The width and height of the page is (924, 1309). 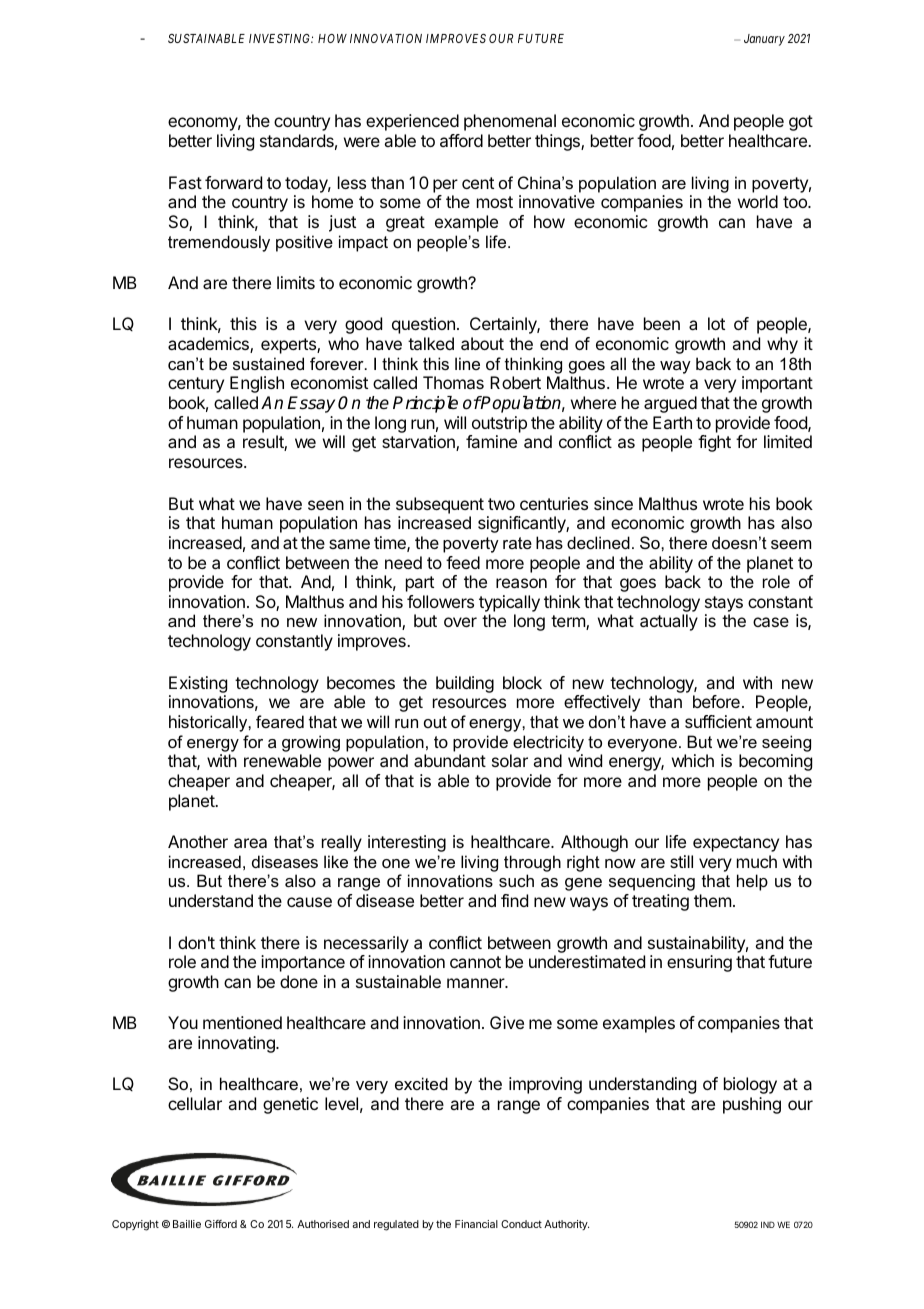 What do you see at coordinates (764, 40) in the page?
I see `January` at bounding box center [764, 40].
